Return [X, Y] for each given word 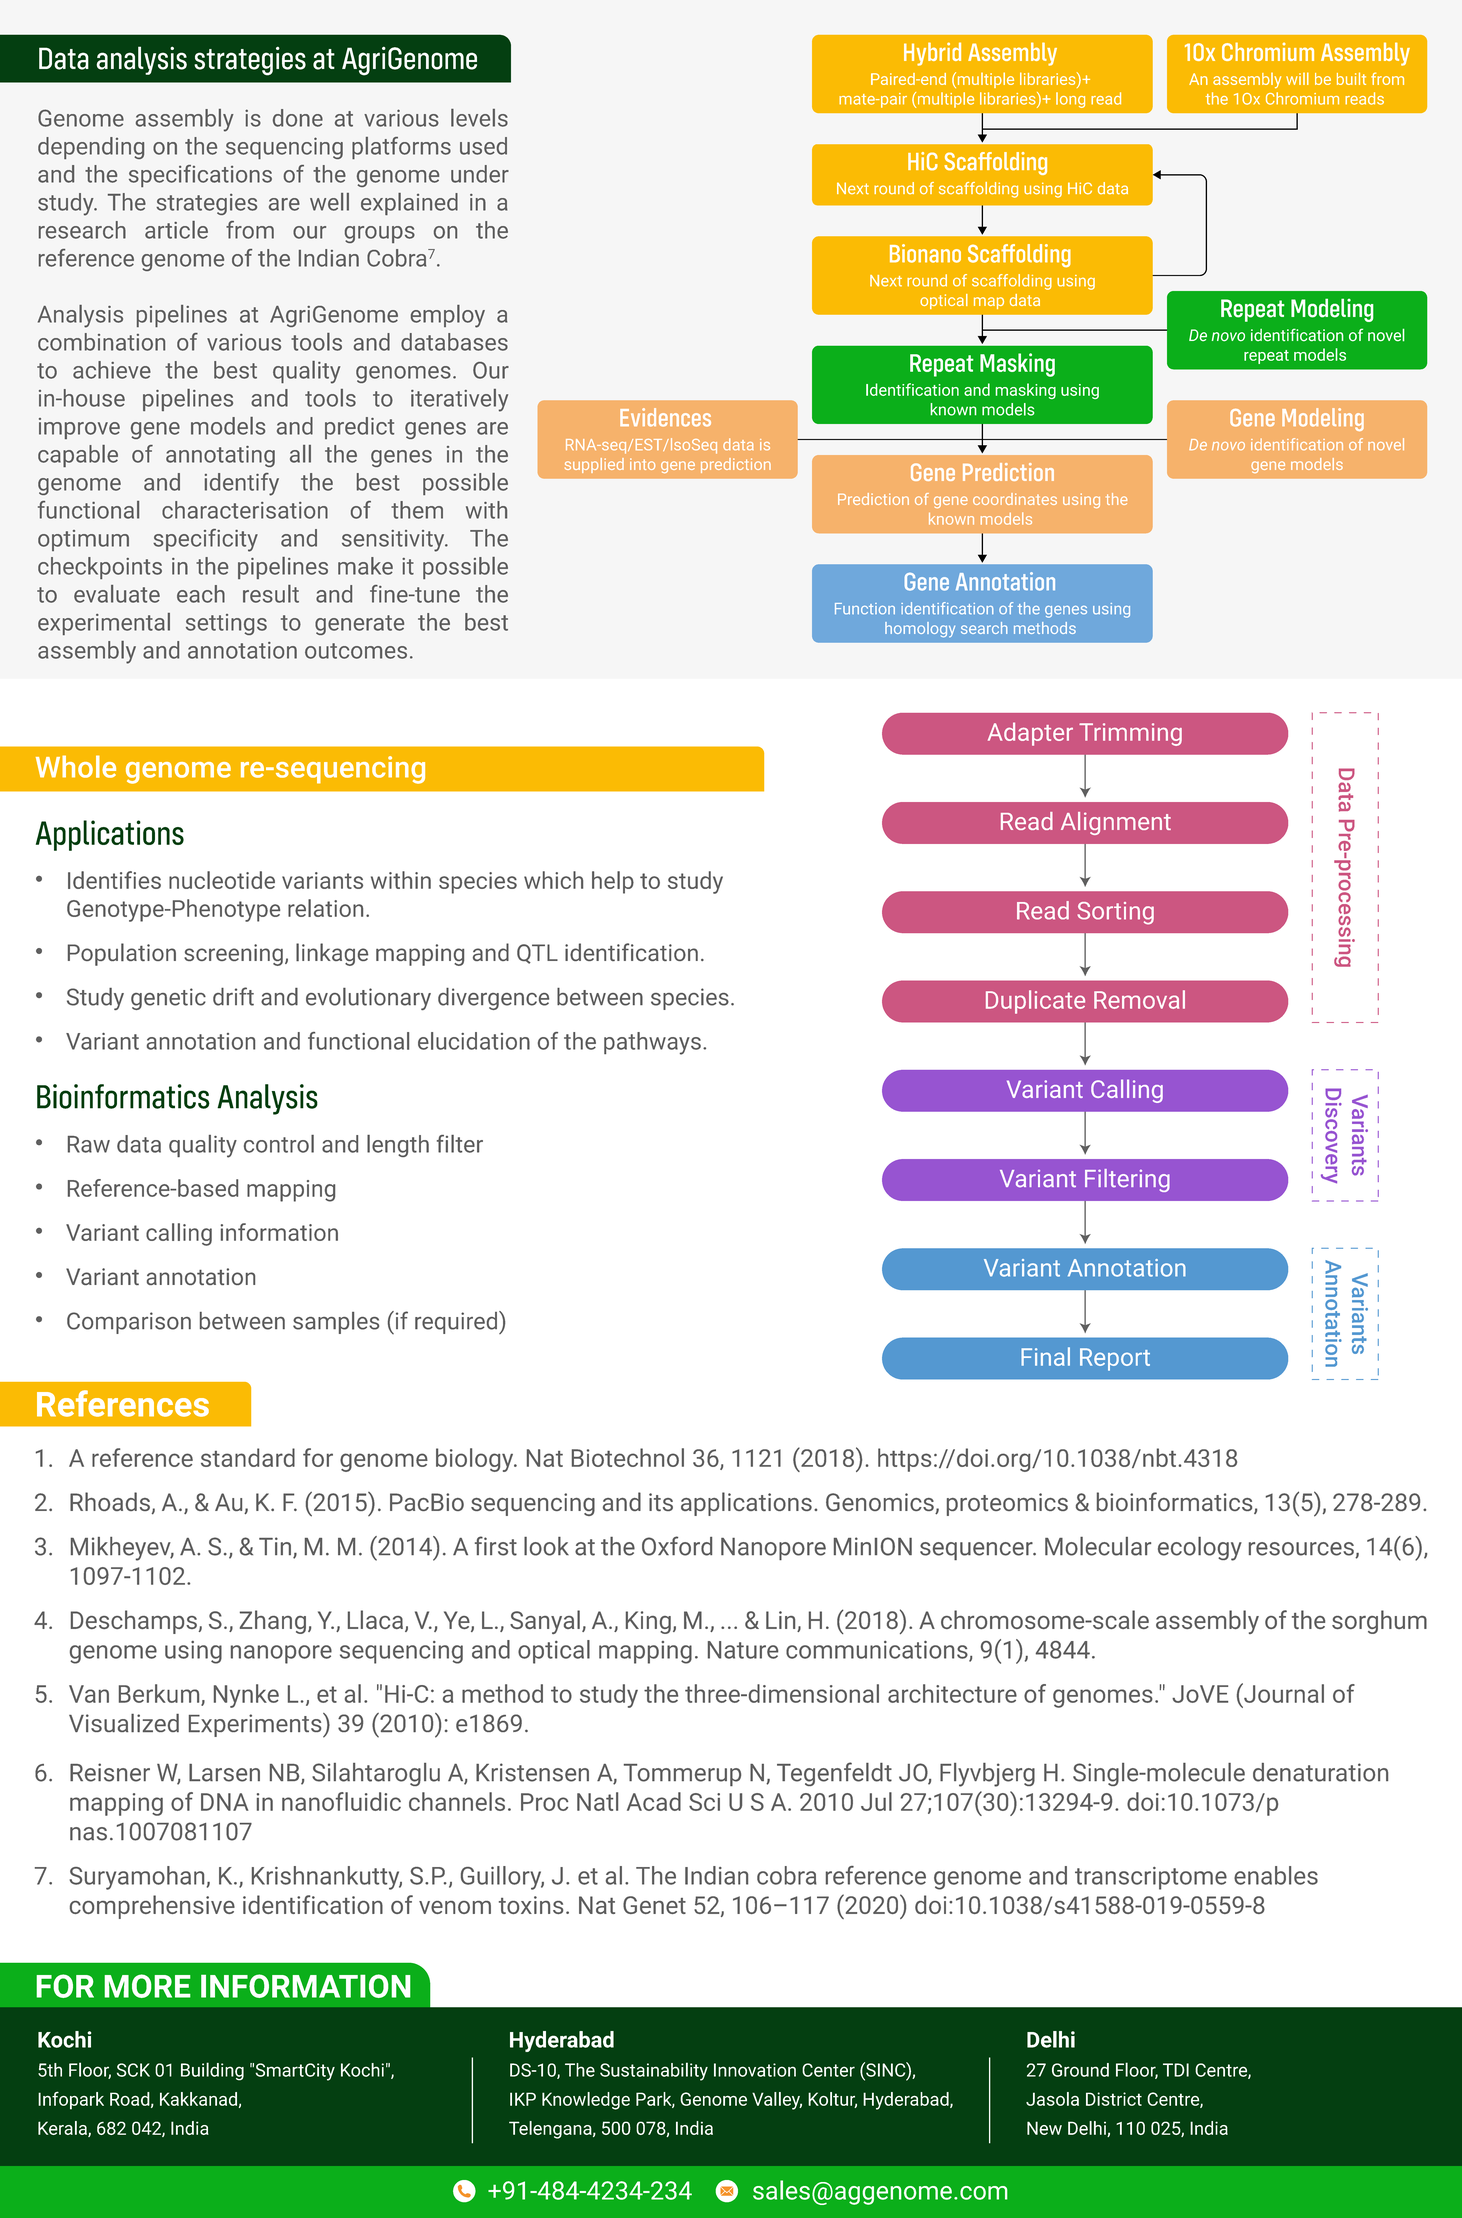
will [1297, 78]
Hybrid [932, 54]
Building [212, 2071]
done [298, 118]
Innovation [755, 2070]
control [279, 1144]
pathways [652, 1043]
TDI [1176, 2070]
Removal [1139, 999]
